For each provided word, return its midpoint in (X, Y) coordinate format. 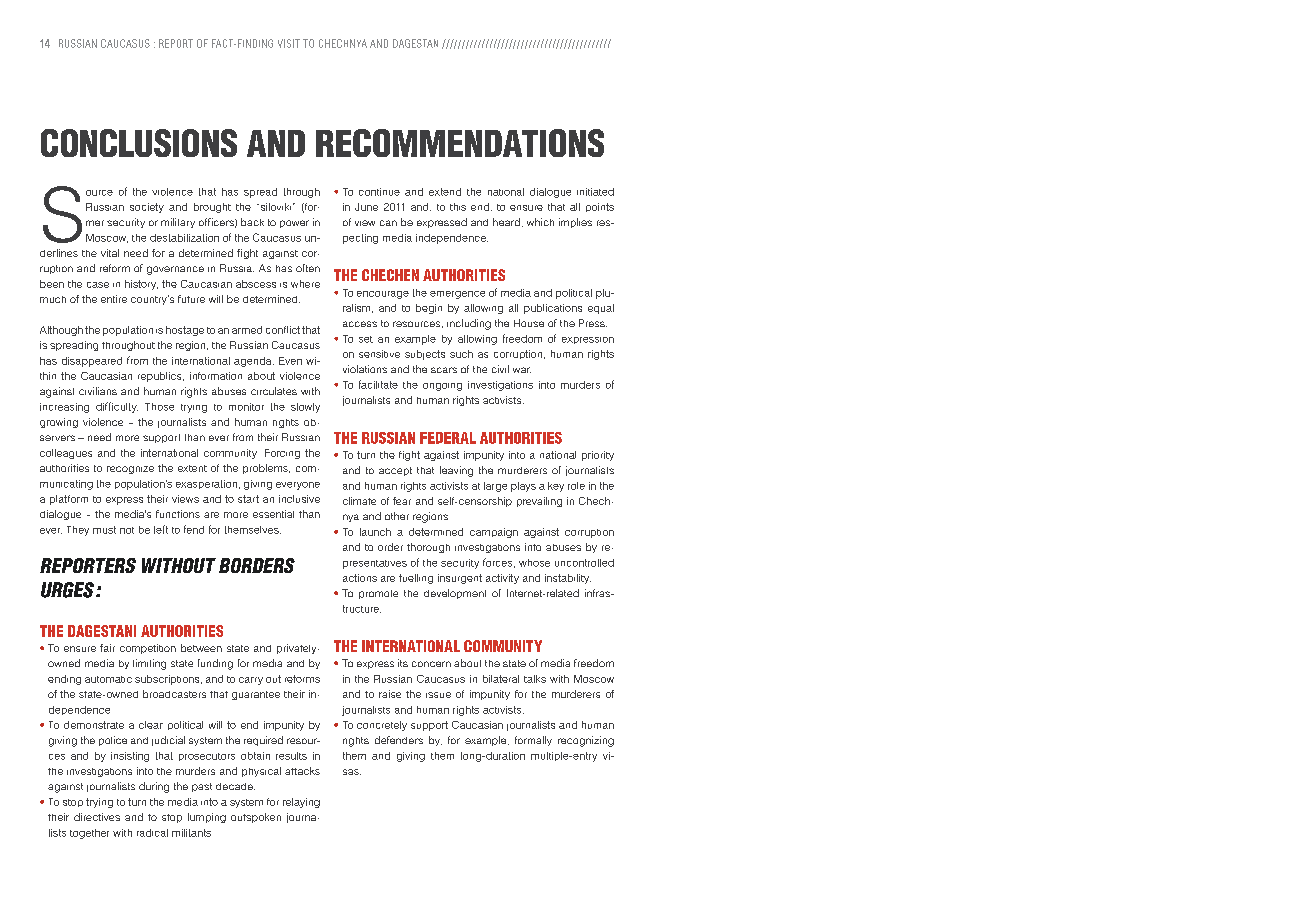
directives (97, 817)
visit (289, 43)
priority (598, 456)
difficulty (117, 407)
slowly (305, 408)
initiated (595, 192)
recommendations (460, 143)
